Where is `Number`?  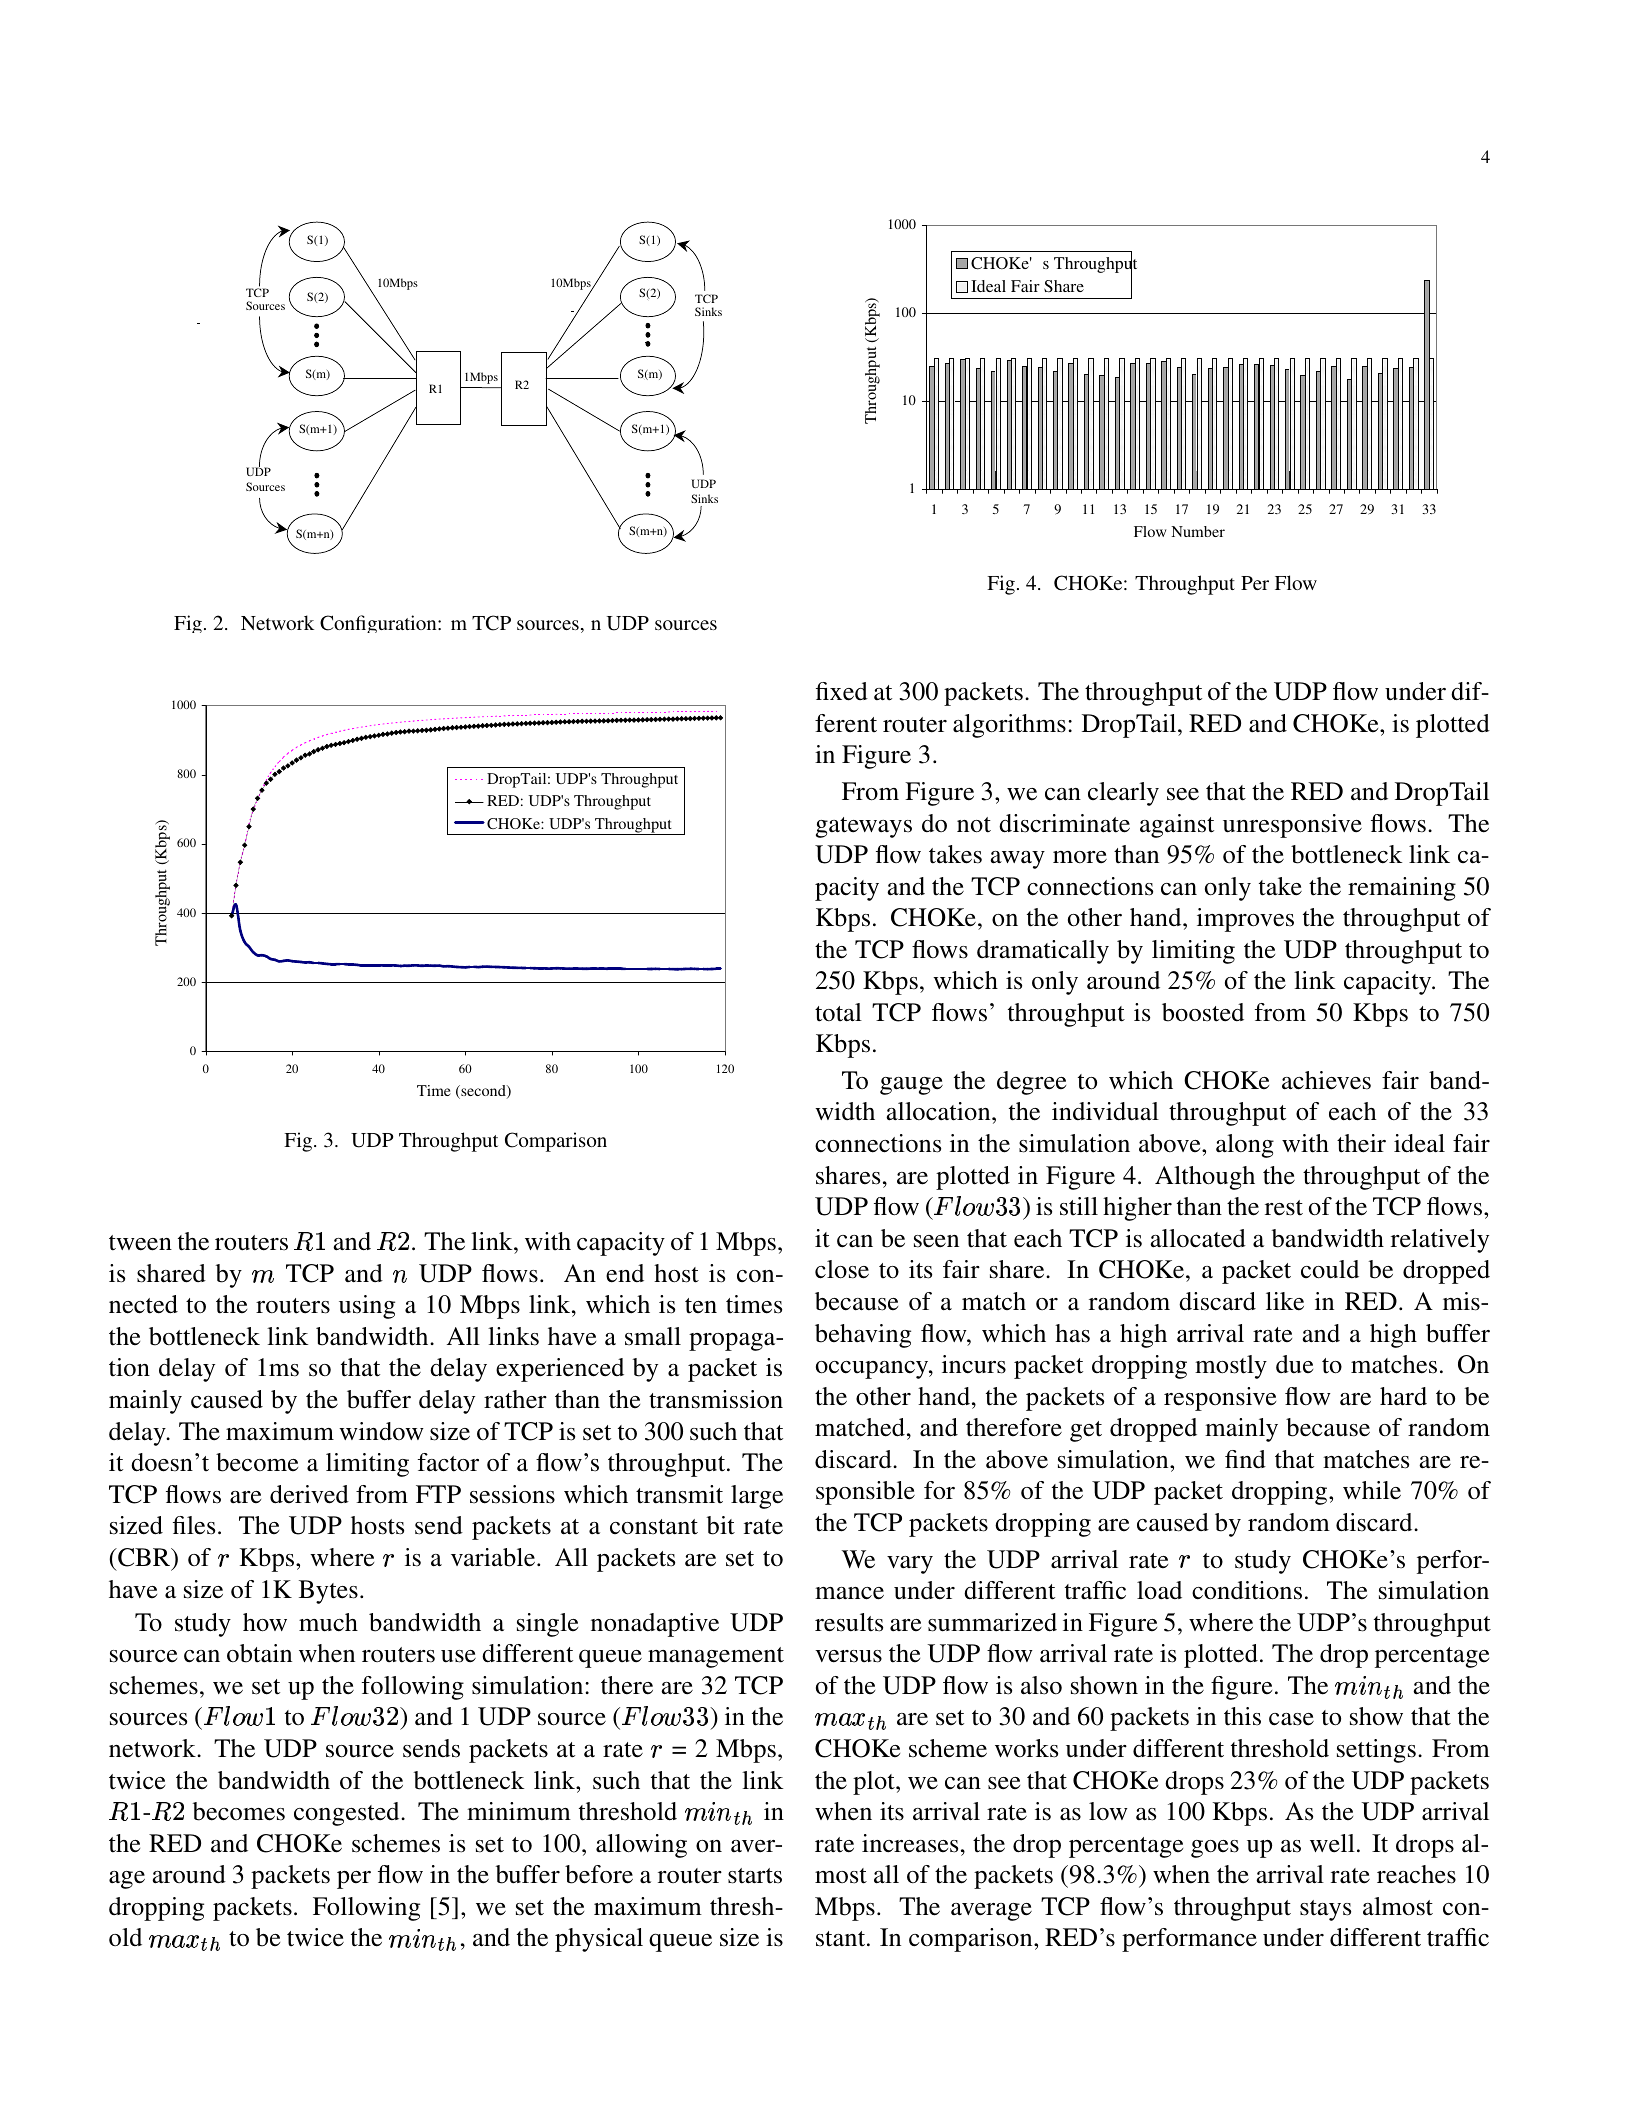
Number is located at coordinates (1198, 531).
